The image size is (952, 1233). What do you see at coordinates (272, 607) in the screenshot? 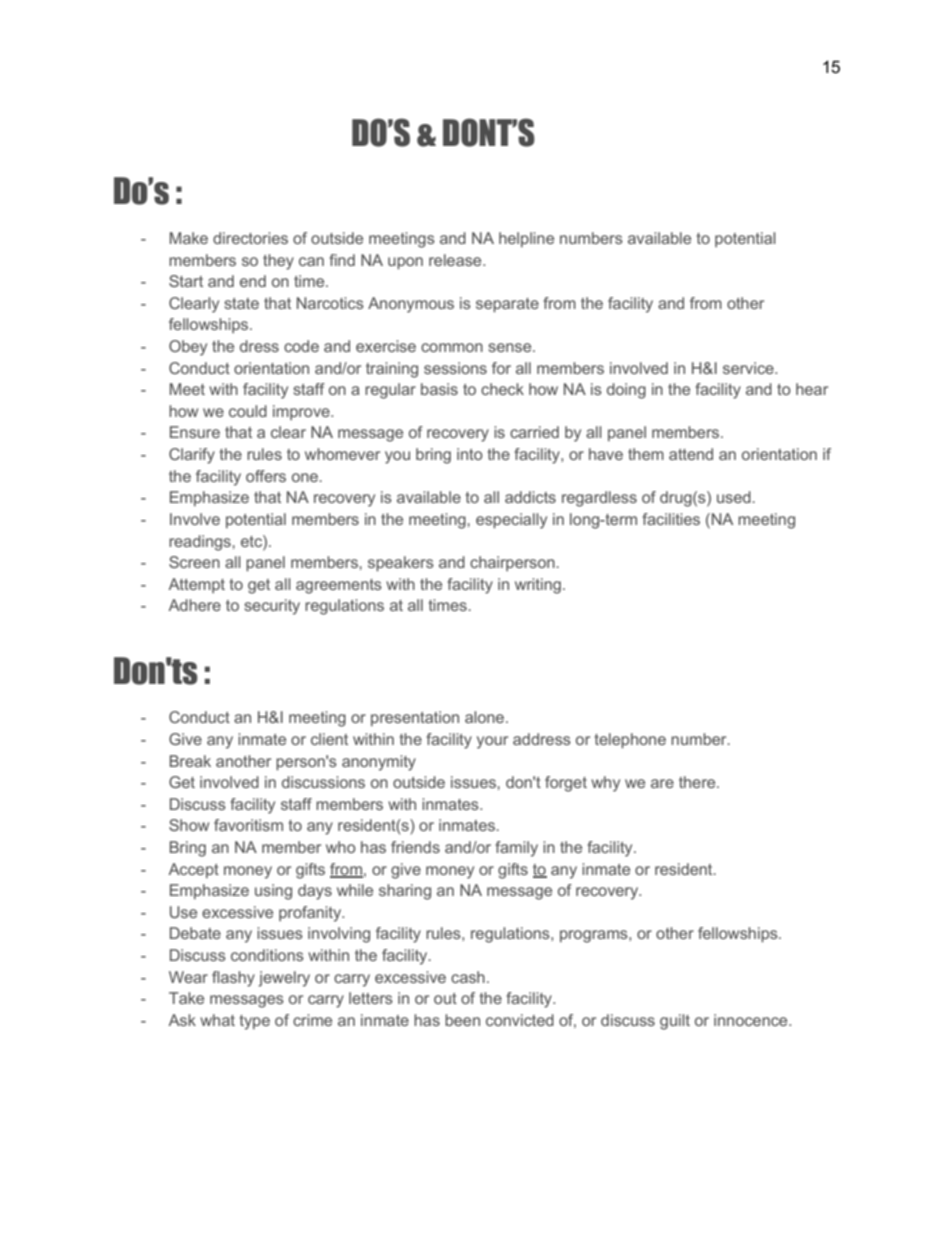
I see `security` at bounding box center [272, 607].
